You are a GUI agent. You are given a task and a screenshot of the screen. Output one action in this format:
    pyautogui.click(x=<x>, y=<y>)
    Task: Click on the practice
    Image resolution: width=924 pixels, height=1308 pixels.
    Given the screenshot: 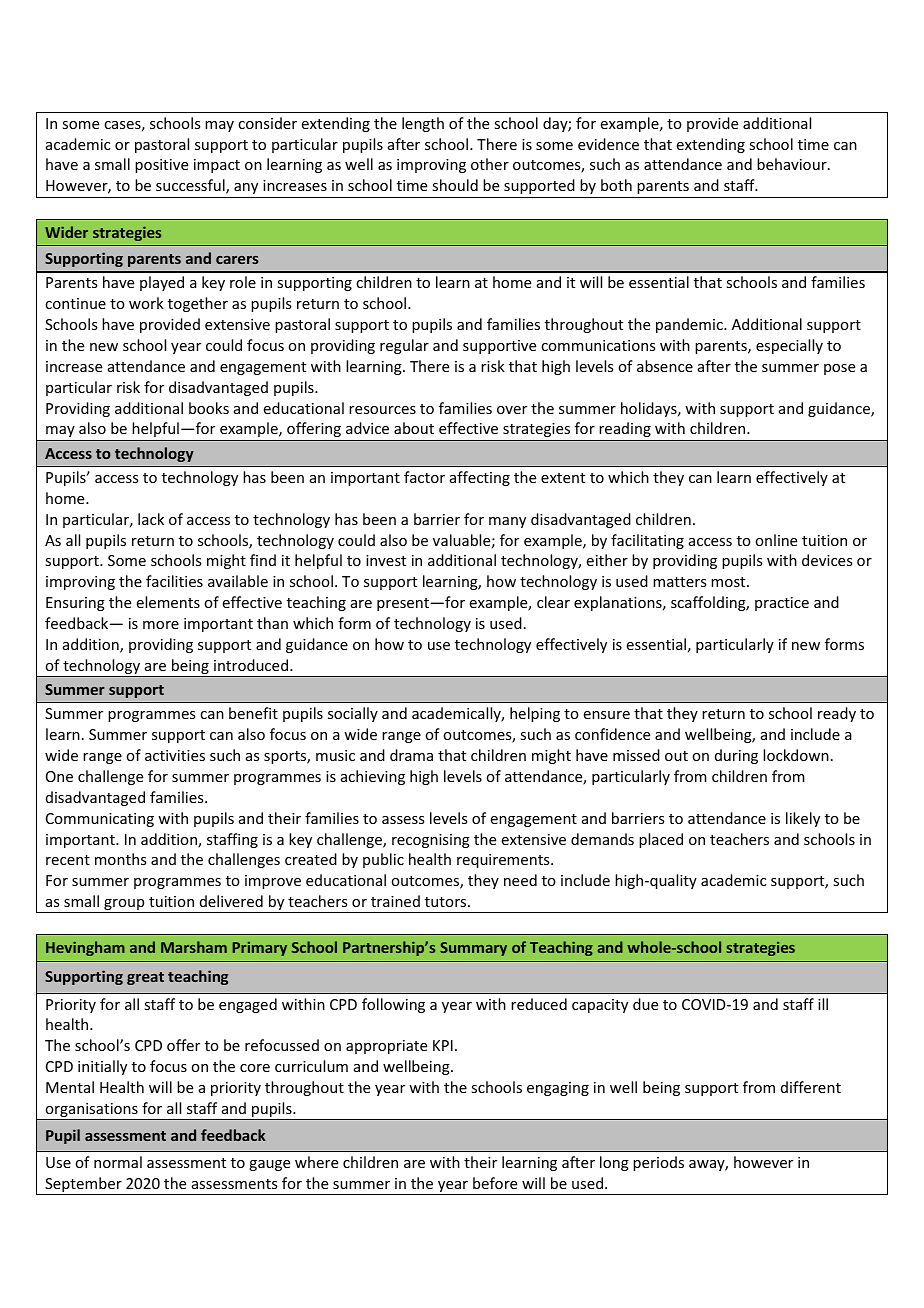 What is the action you would take?
    pyautogui.click(x=782, y=604)
